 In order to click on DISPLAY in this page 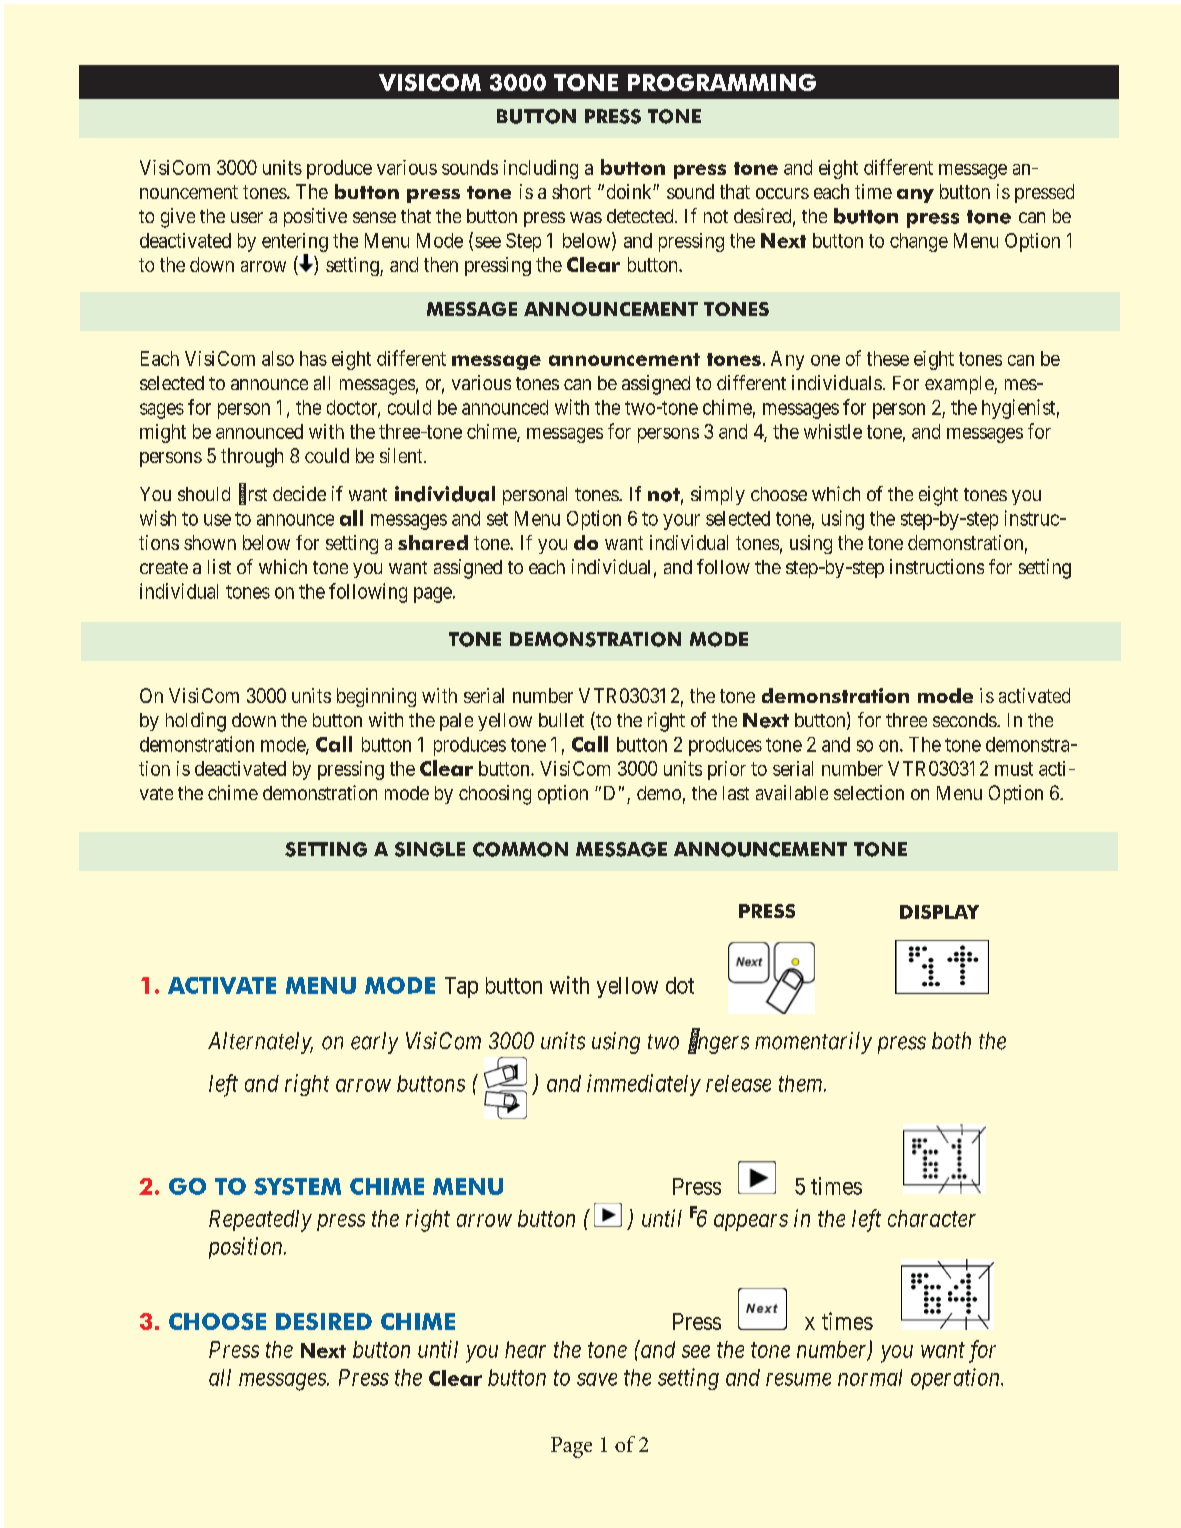, I will do `click(939, 912)`.
